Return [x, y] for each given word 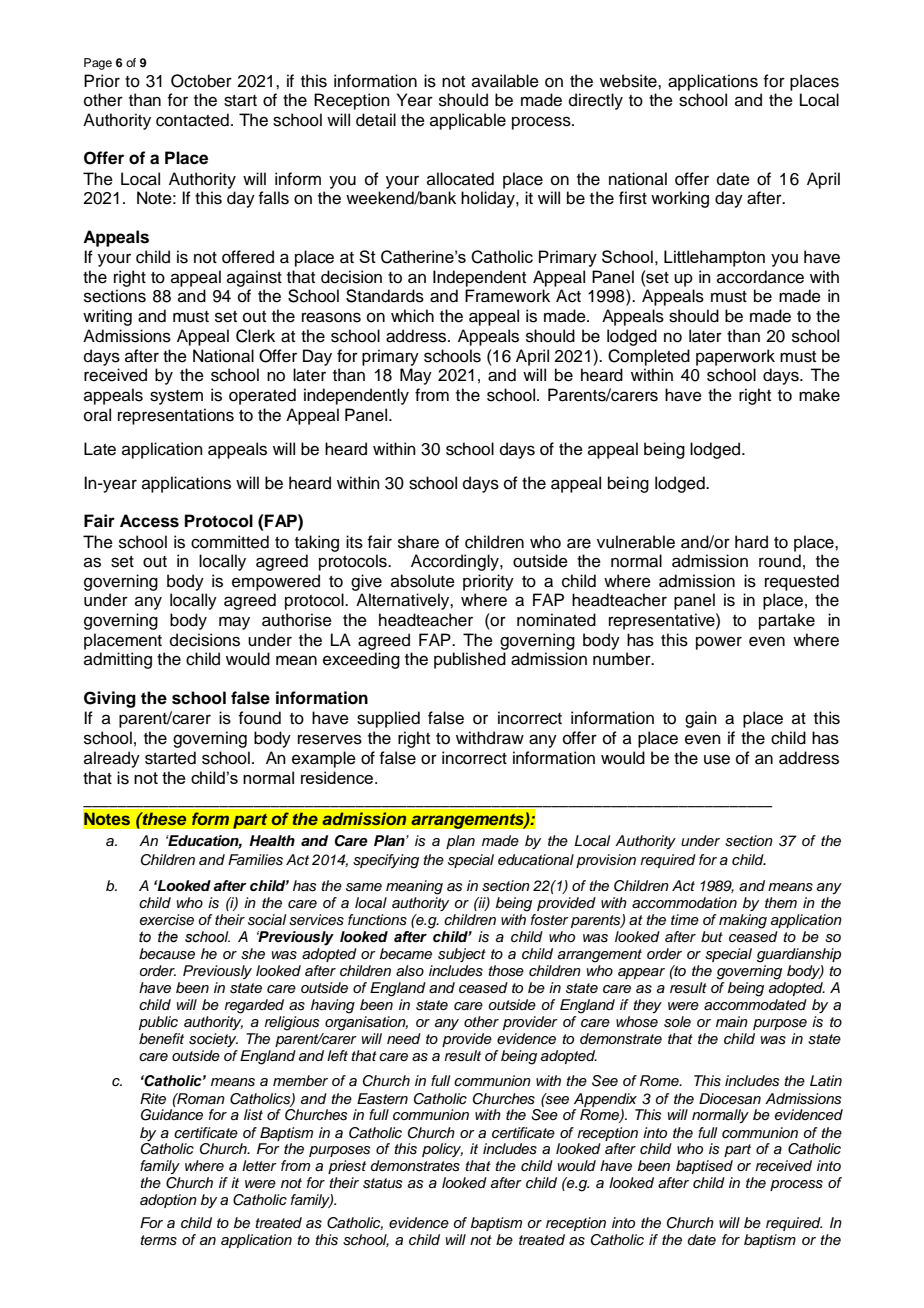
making [743, 921]
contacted [192, 120]
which [412, 316]
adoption [168, 1201]
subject [462, 955]
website [629, 81]
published [470, 660]
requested [802, 582]
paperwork [735, 357]
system [176, 397]
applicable [468, 121]
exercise [167, 920]
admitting [118, 660]
